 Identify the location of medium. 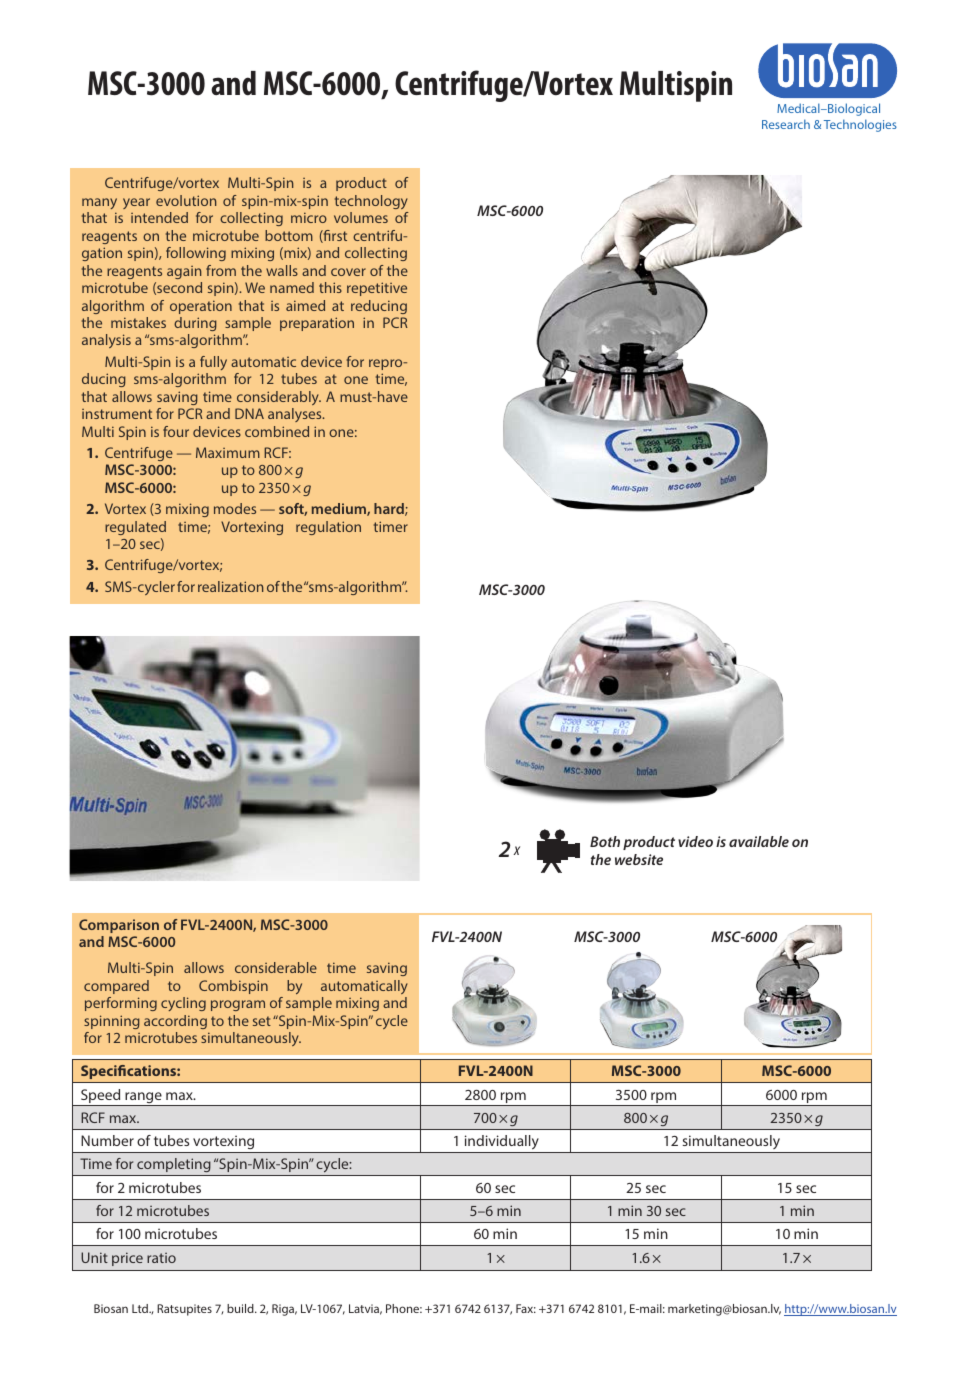
(340, 509).
